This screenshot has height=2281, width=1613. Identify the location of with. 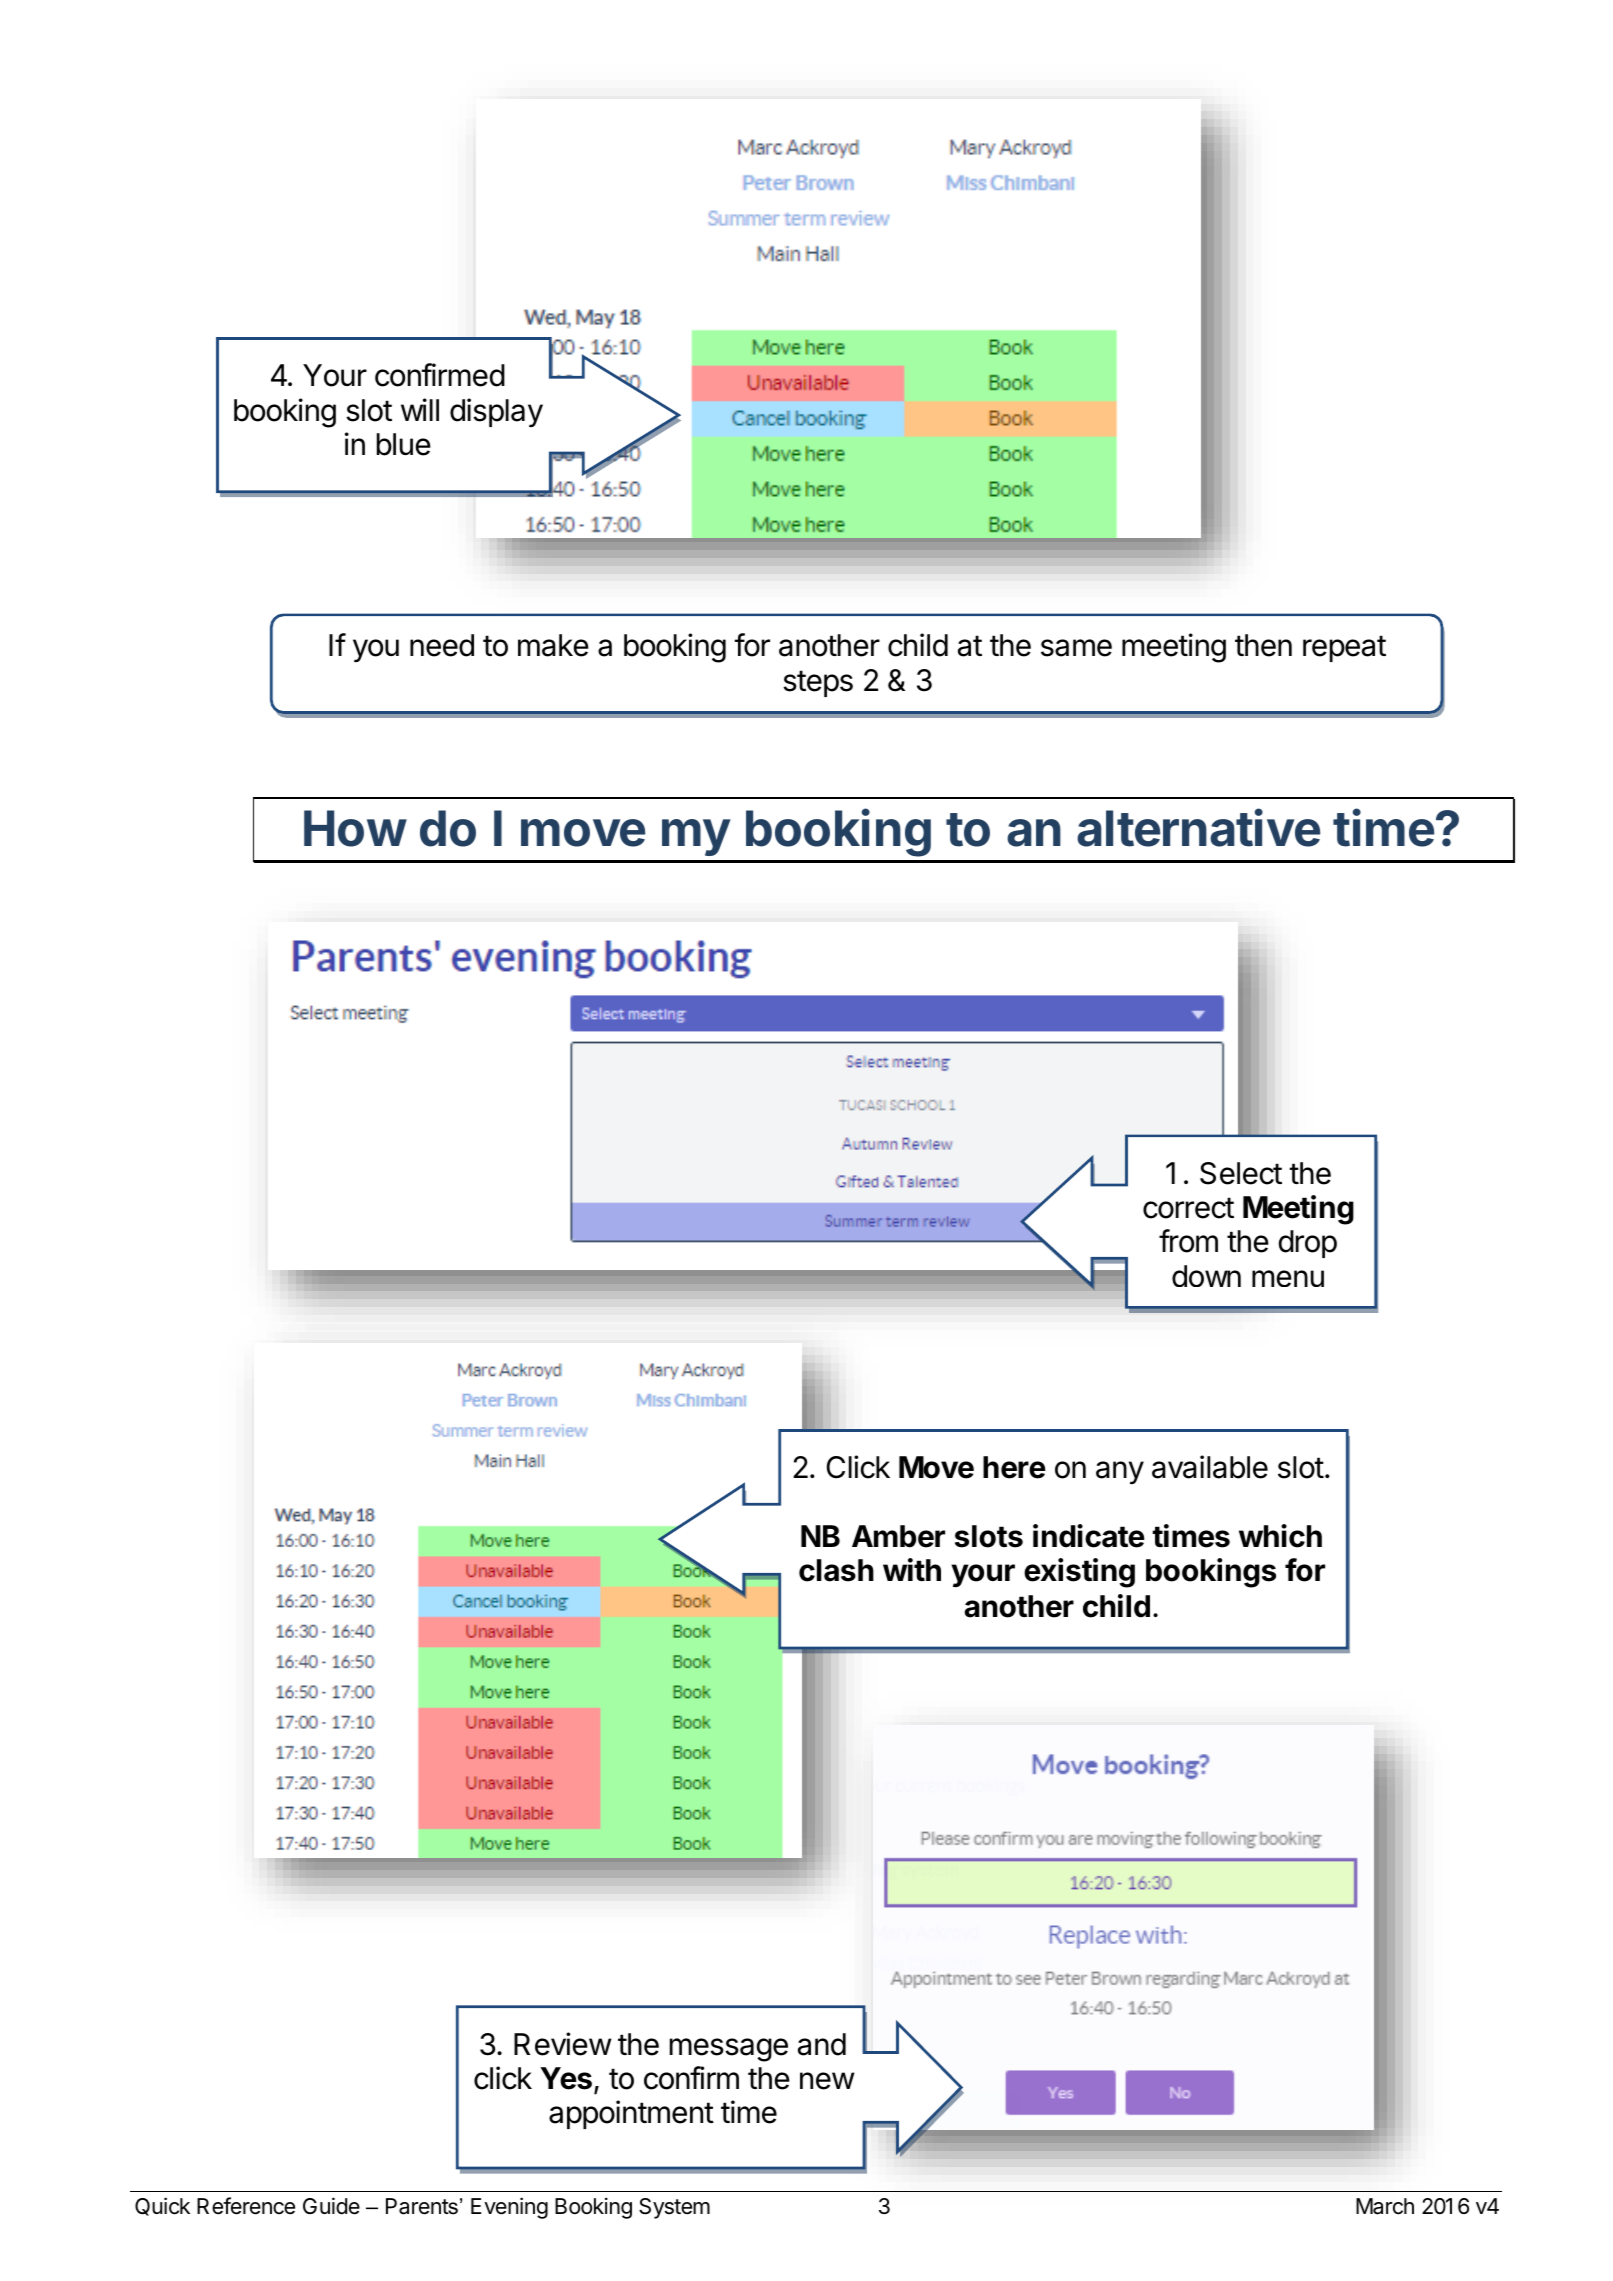
(912, 1569).
